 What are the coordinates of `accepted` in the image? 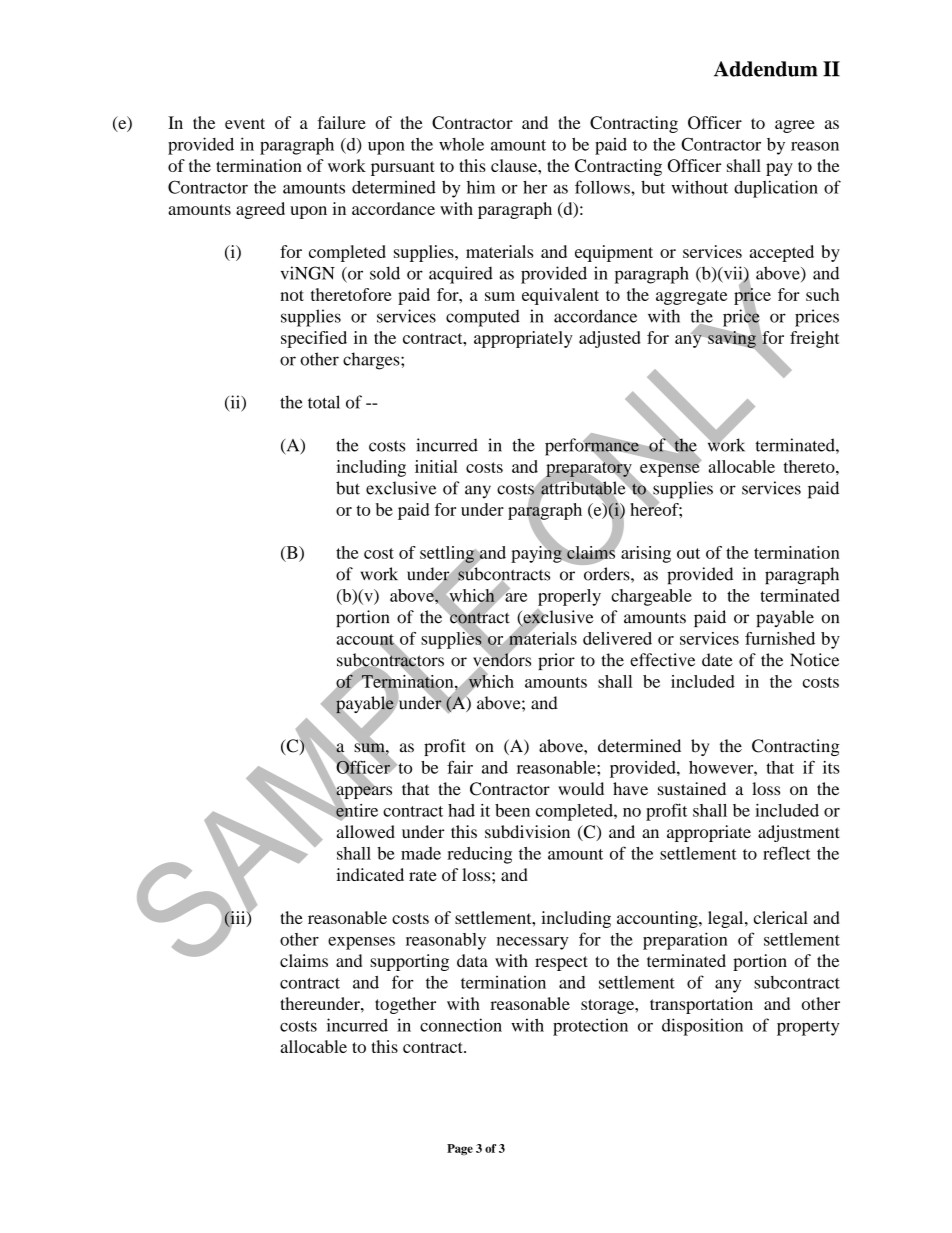 It's located at (782, 253).
